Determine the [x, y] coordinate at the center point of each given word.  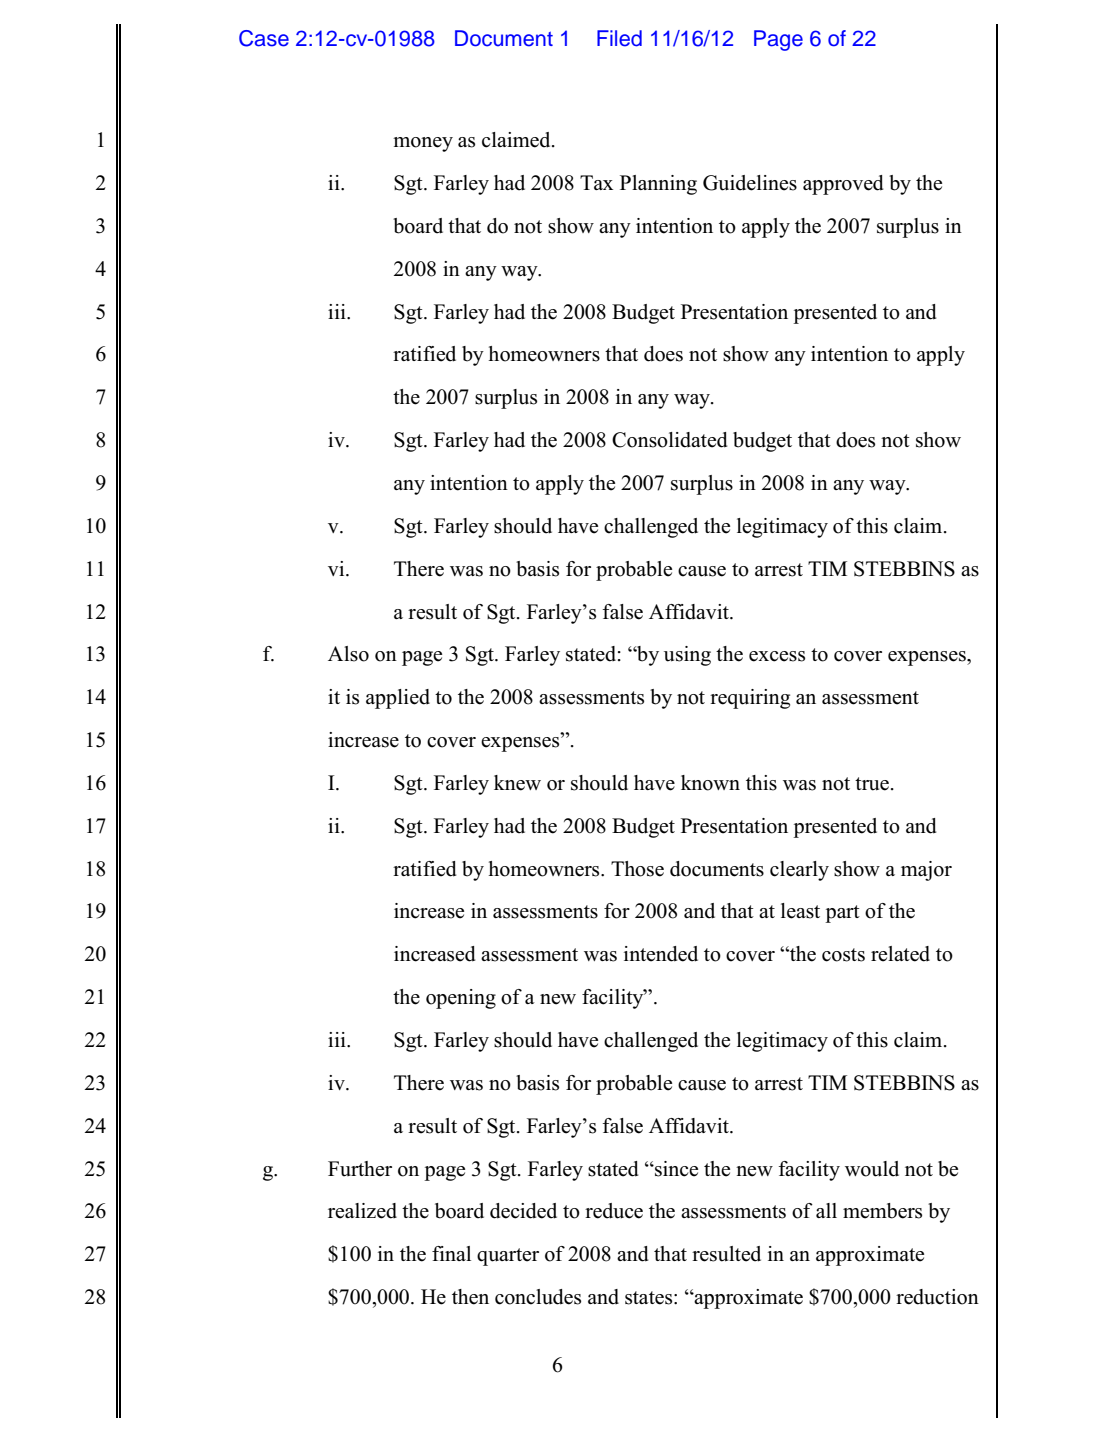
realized [362, 1211]
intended [661, 954]
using [687, 656]
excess [777, 656]
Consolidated [669, 440]
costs [843, 955]
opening [461, 999]
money [423, 144]
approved [843, 185]
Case [264, 38]
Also [348, 654]
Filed [619, 38]
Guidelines [750, 183]
